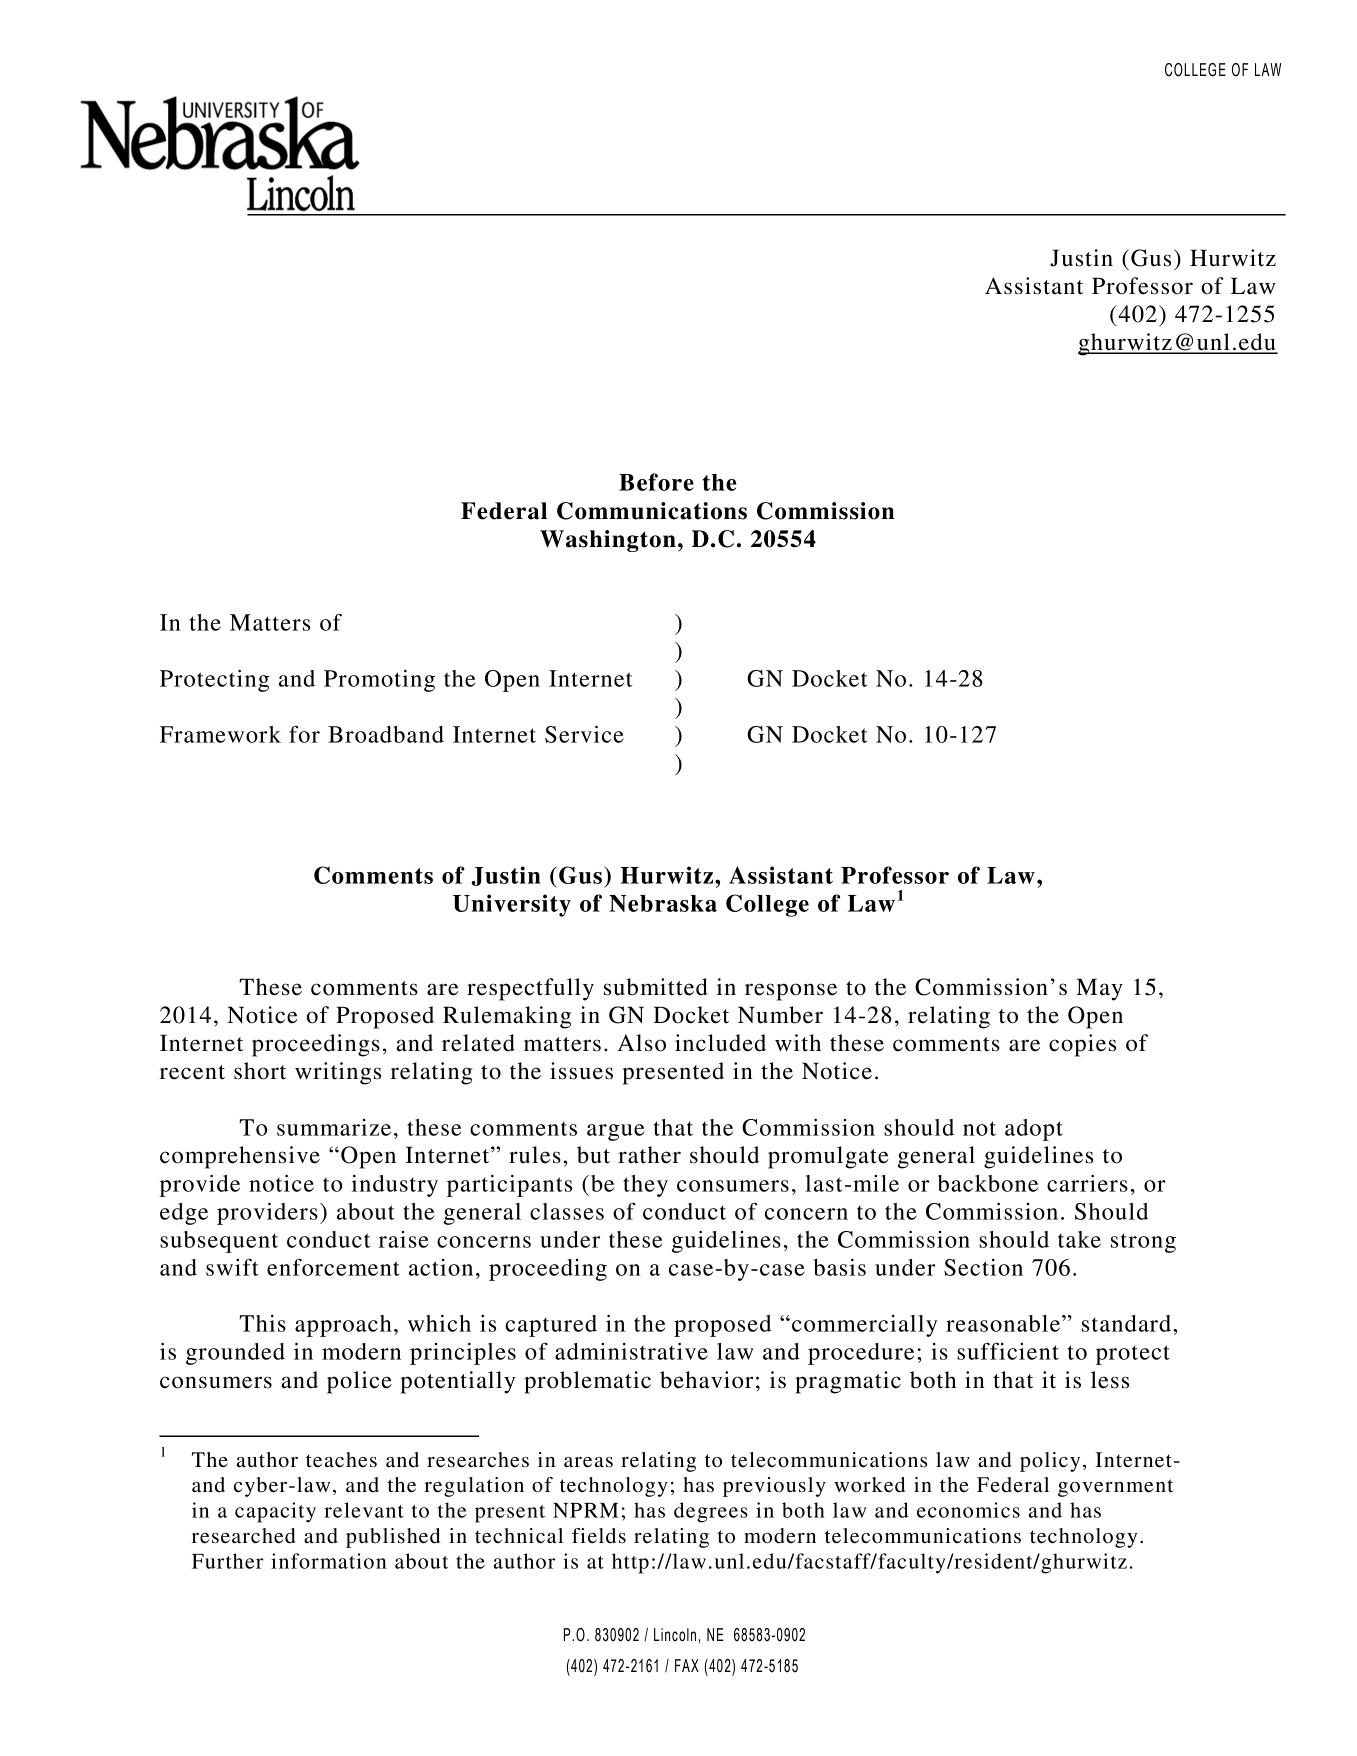  I want to click on copies, so click(1082, 1045).
